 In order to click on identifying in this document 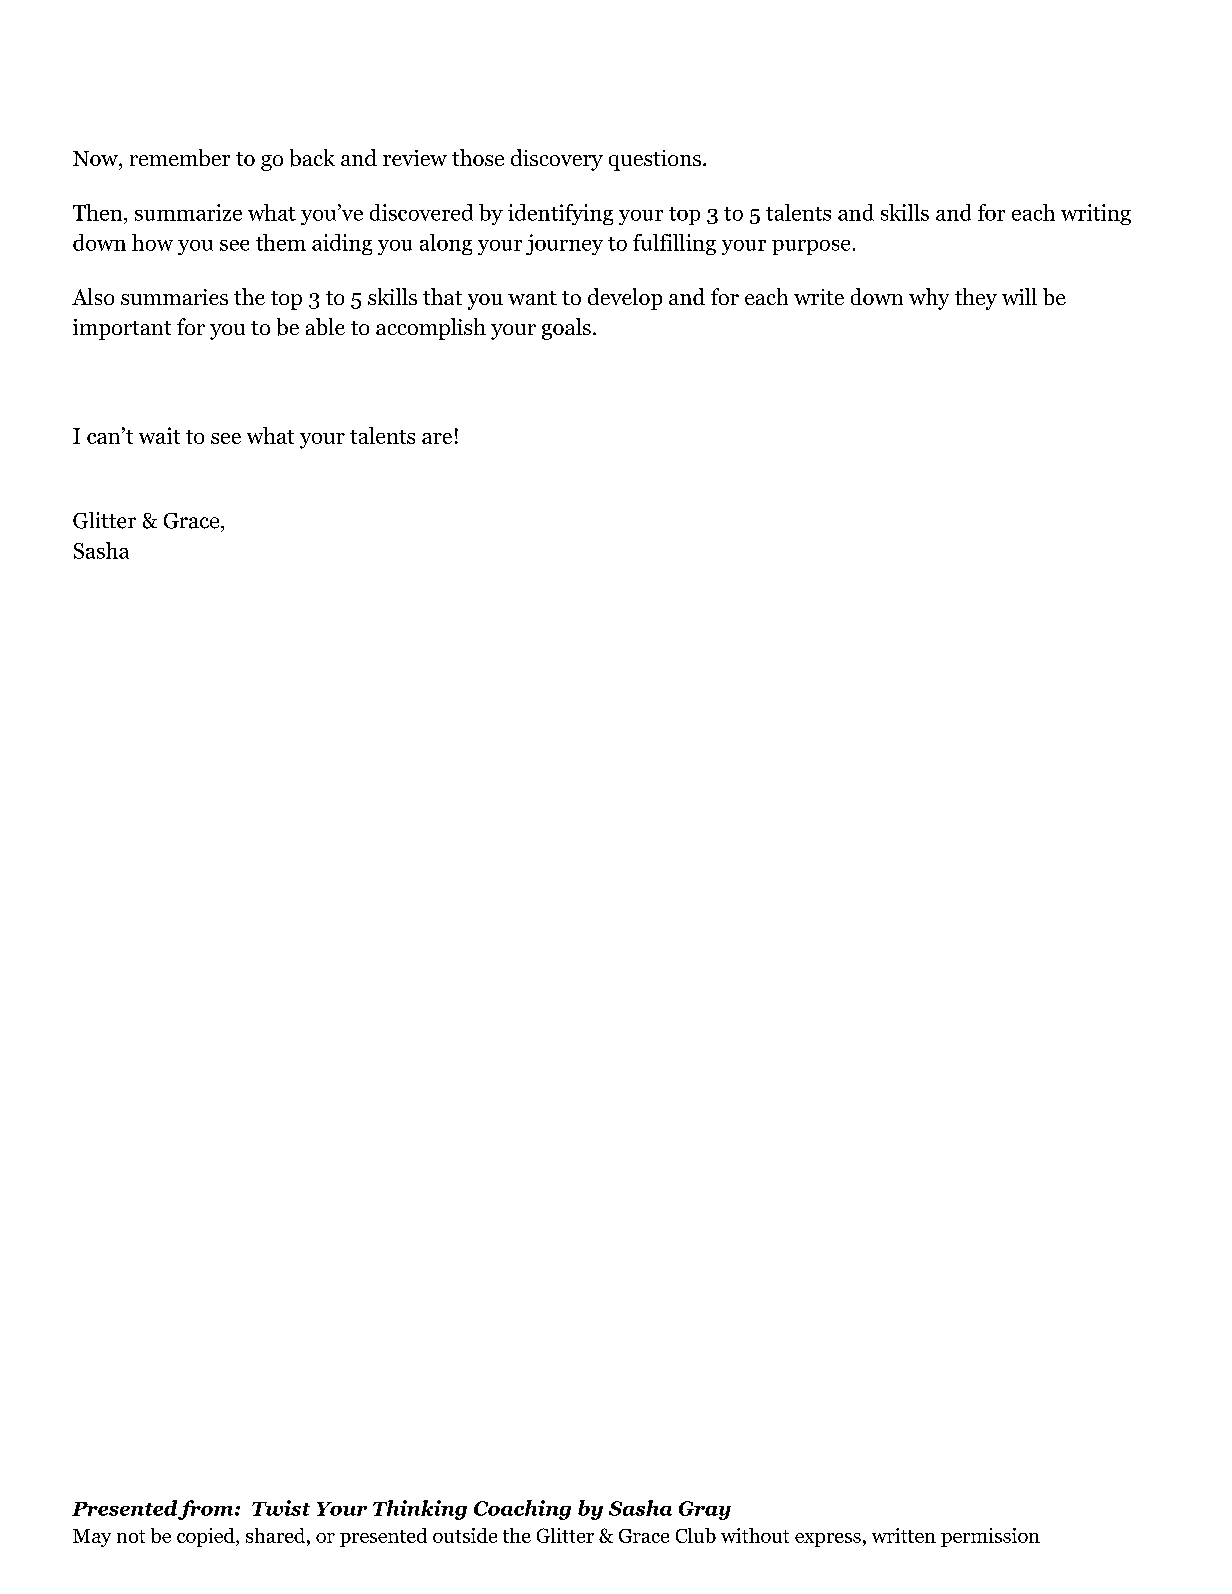, I will do `click(560, 214)`.
